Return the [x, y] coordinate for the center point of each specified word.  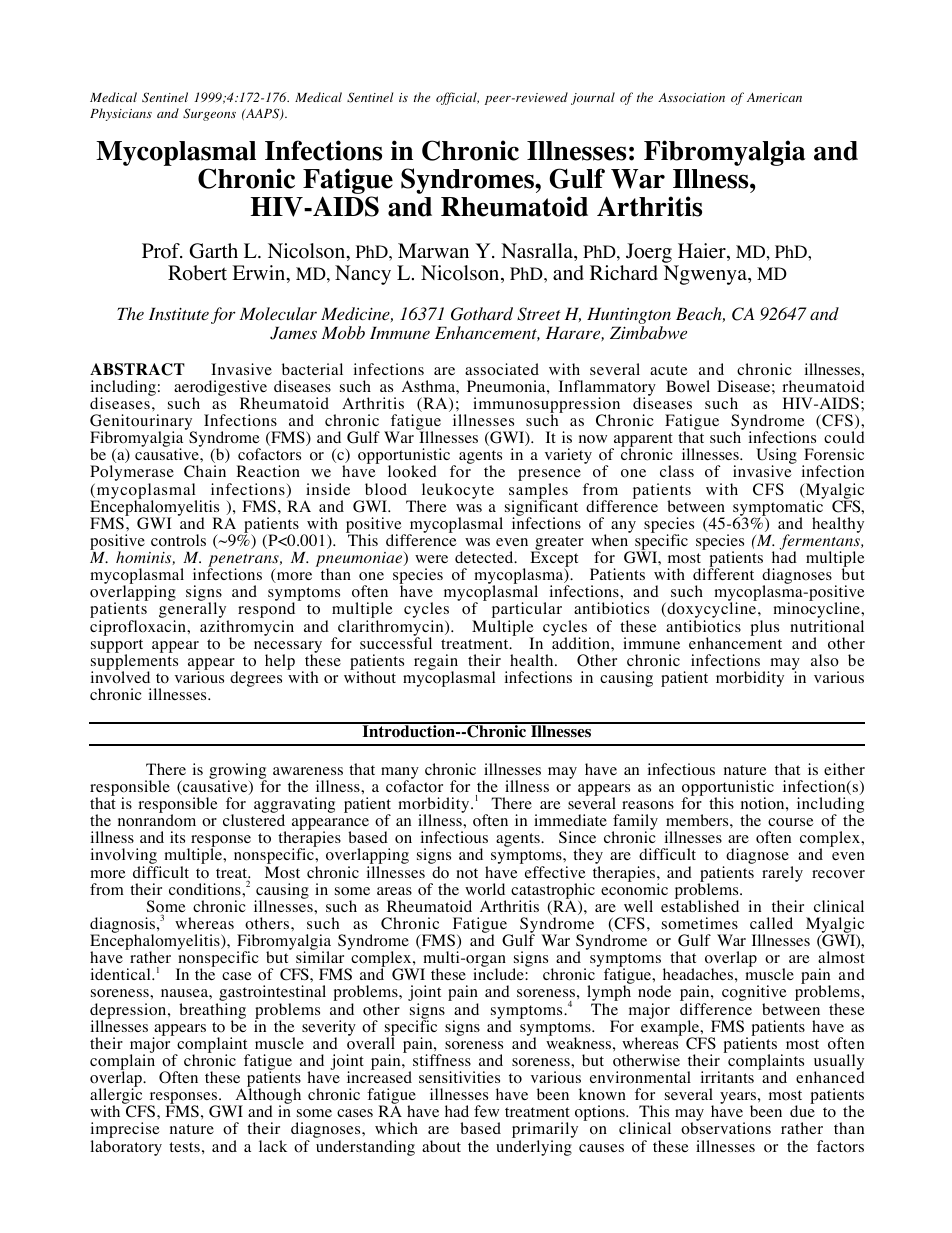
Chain [205, 471]
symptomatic [778, 508]
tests [184, 1147]
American [774, 97]
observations [726, 1128]
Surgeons [209, 114]
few [486, 1111]
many [400, 774]
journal [593, 98]
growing [238, 772]
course [791, 822]
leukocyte [458, 491]
